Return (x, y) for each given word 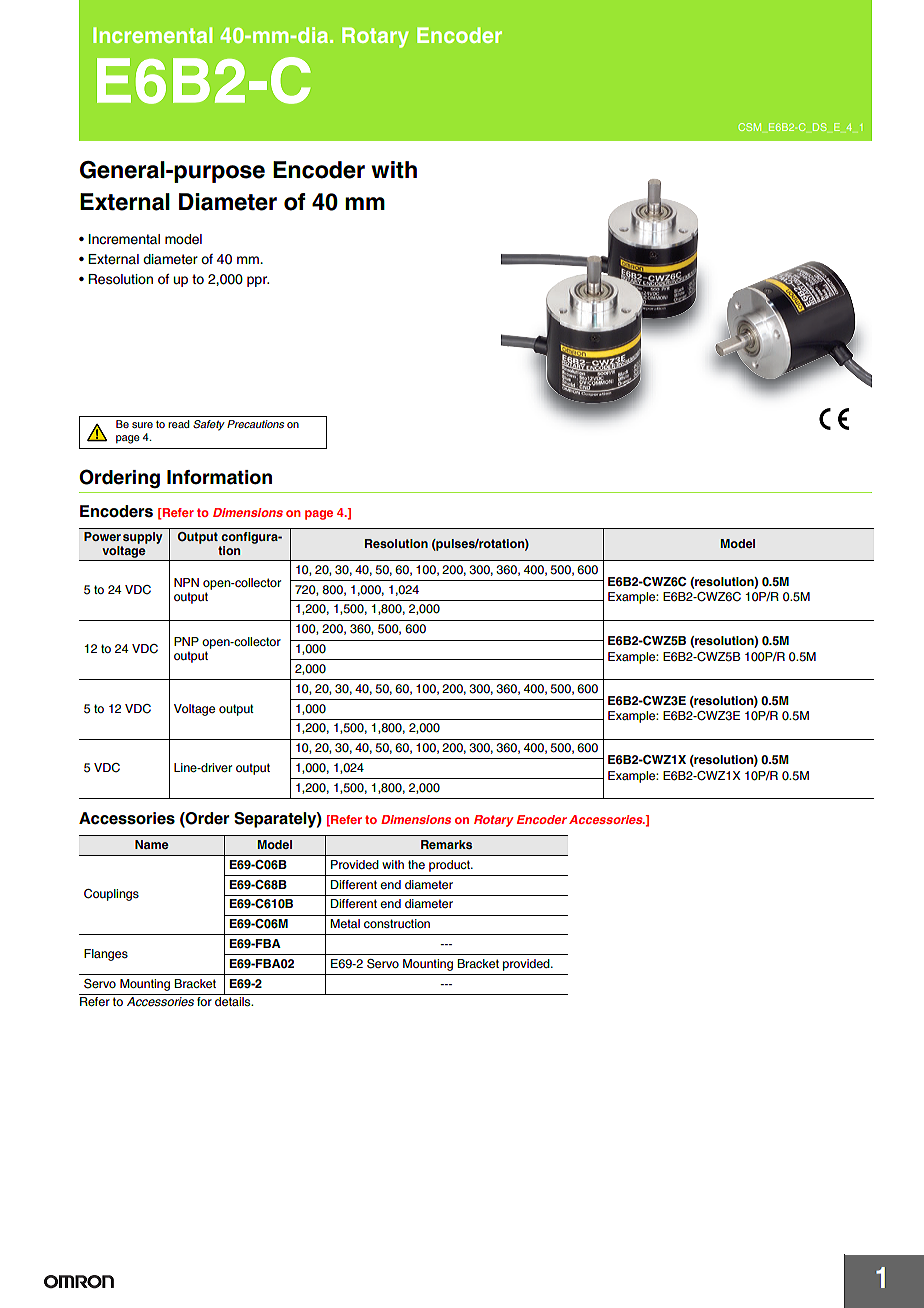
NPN (186, 582)
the (416, 864)
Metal (345, 923)
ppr (258, 281)
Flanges (106, 955)
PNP (186, 641)
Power (102, 536)
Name (152, 844)
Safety (209, 425)
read (178, 424)
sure (142, 425)
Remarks (446, 844)
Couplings (111, 895)
